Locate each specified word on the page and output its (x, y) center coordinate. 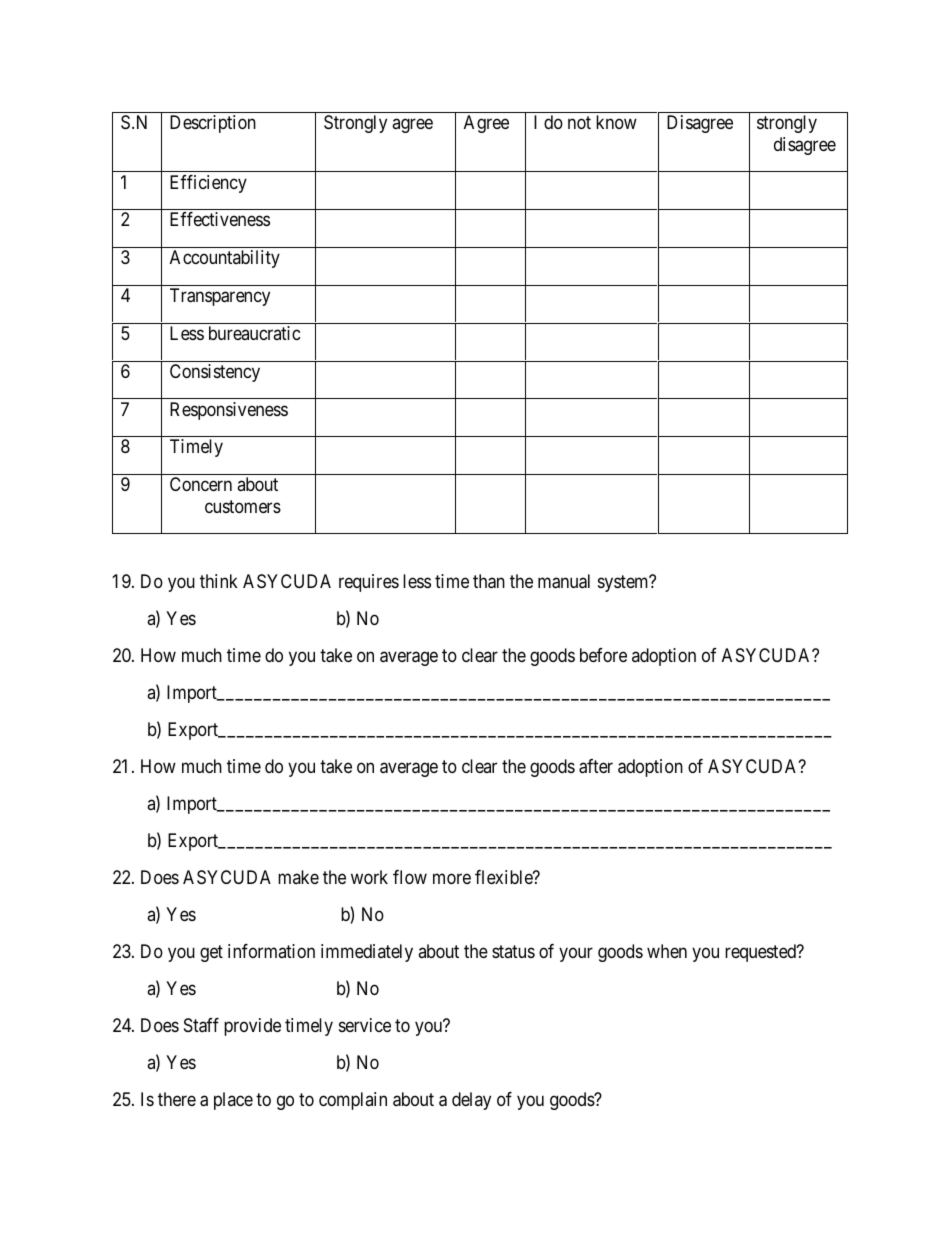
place (233, 1101)
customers (243, 506)
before (603, 655)
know (616, 122)
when (667, 951)
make (298, 877)
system (624, 583)
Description (213, 124)
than (489, 581)
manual (564, 581)
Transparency (220, 297)
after (596, 766)
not (579, 123)
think (219, 581)
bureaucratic (254, 333)
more (452, 879)
